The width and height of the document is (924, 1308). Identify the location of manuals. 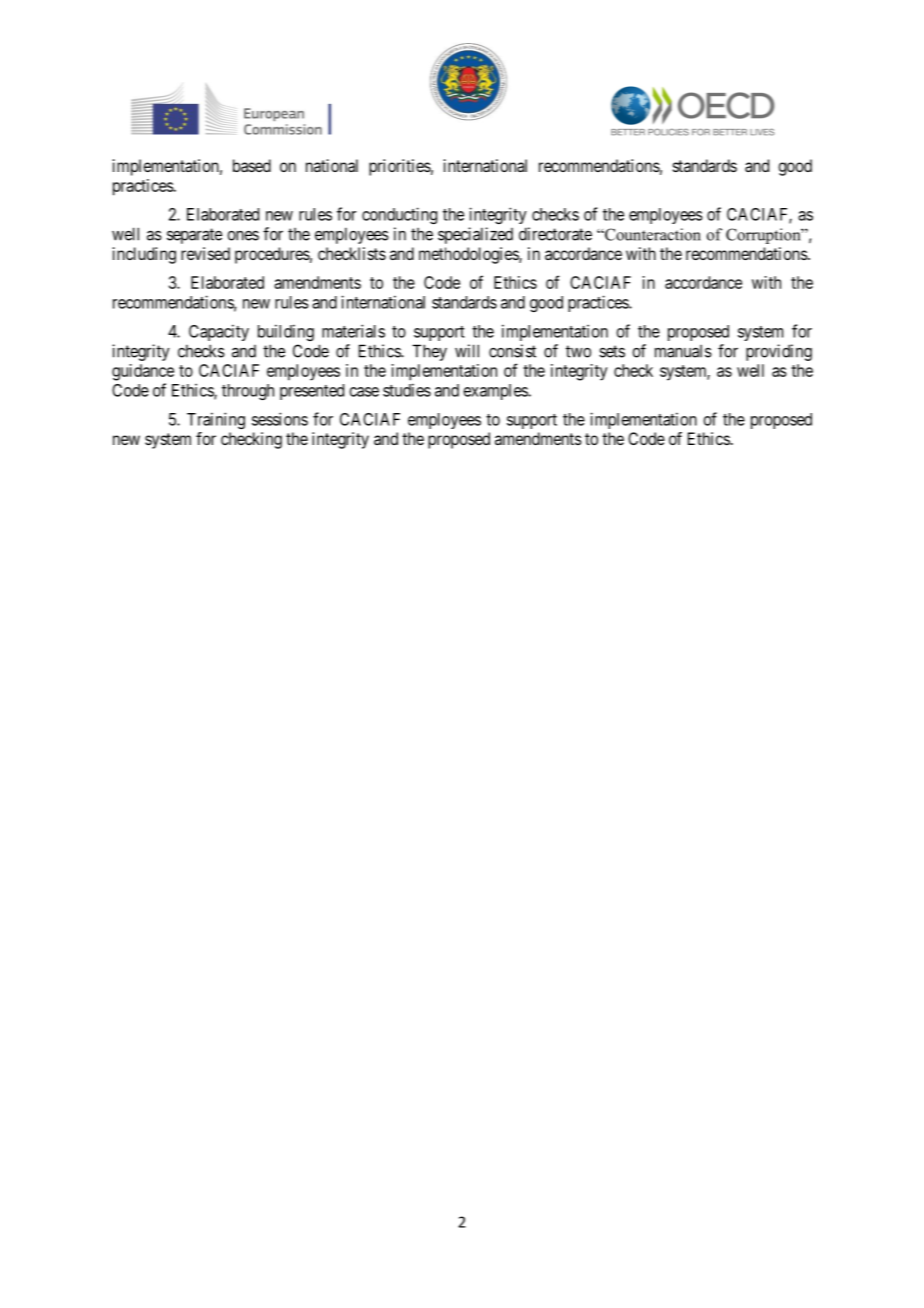
(683, 351).
